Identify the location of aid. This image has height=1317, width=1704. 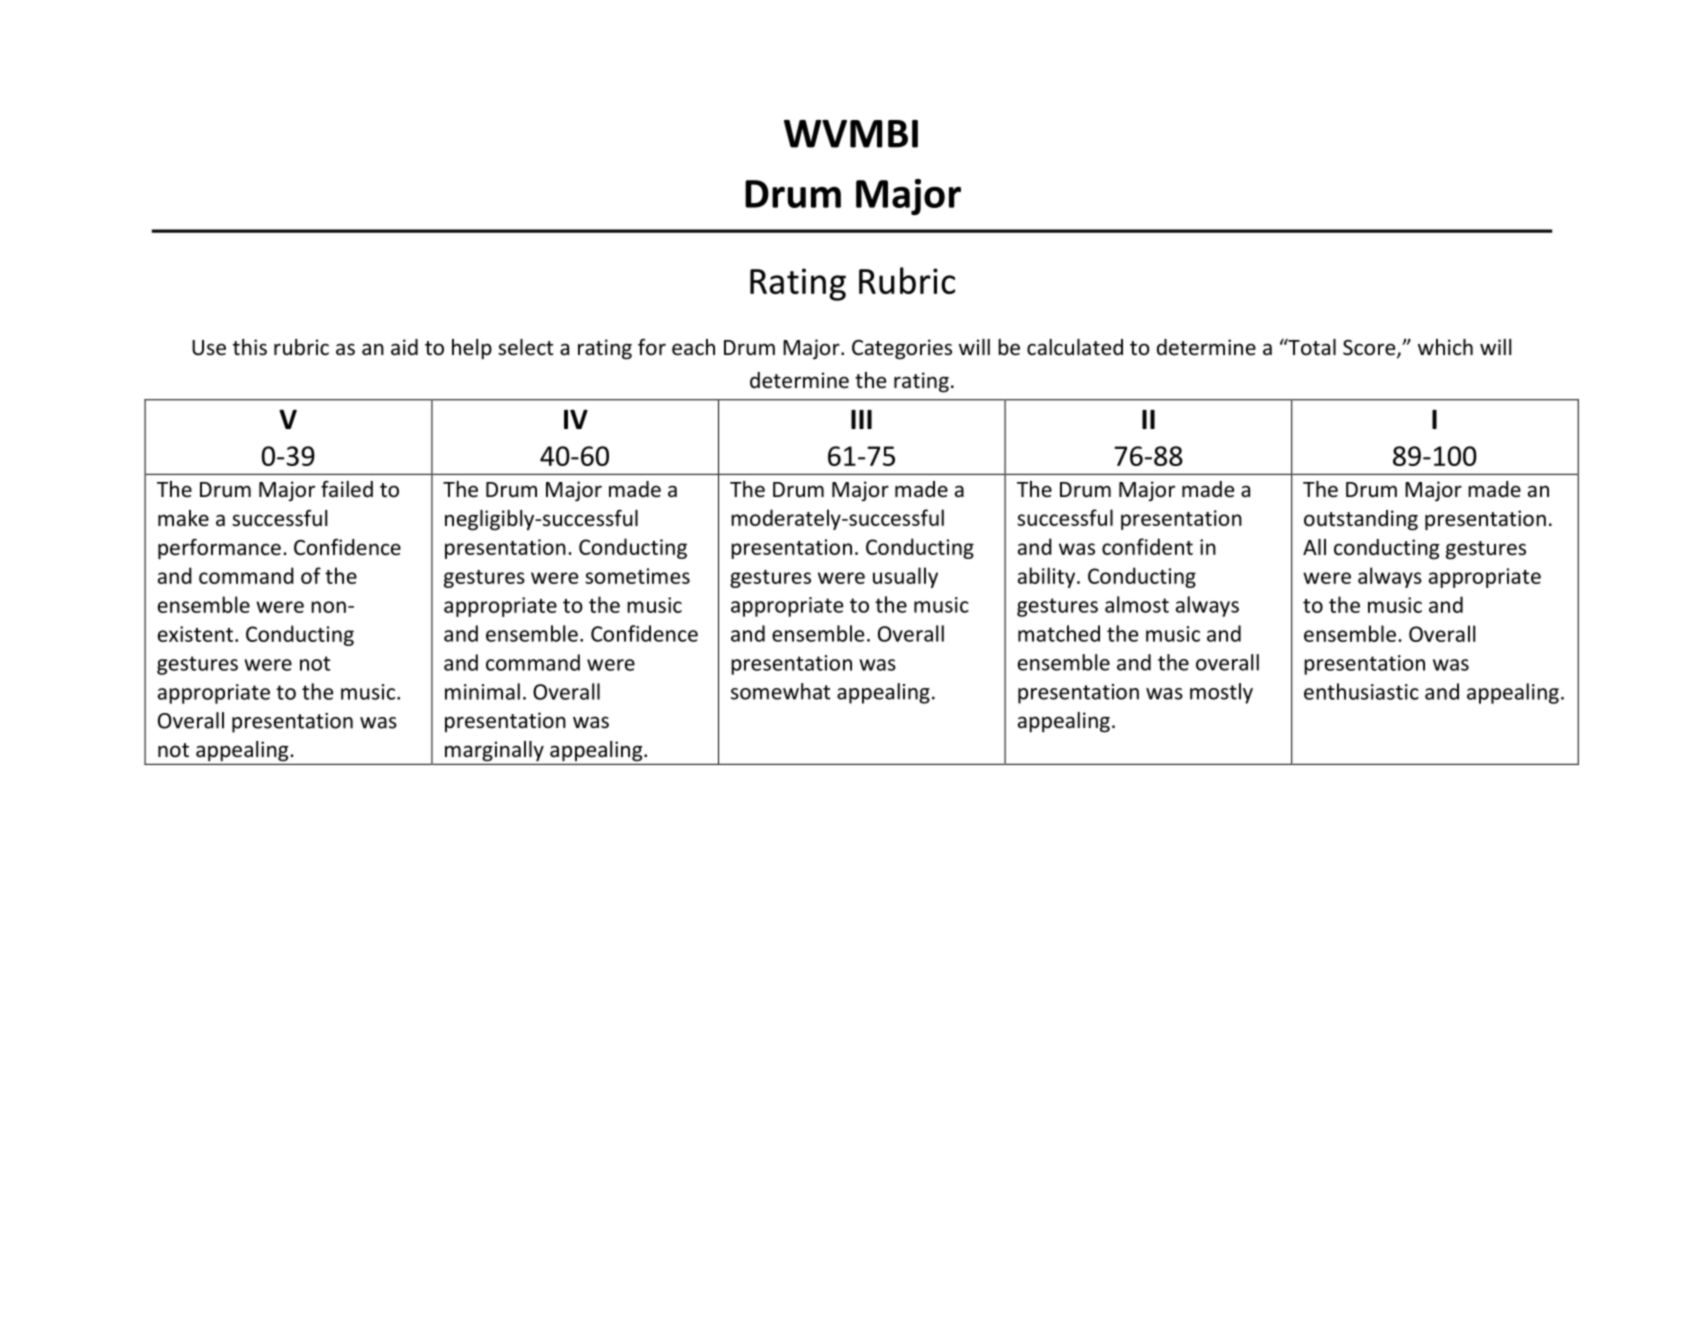
(404, 347).
